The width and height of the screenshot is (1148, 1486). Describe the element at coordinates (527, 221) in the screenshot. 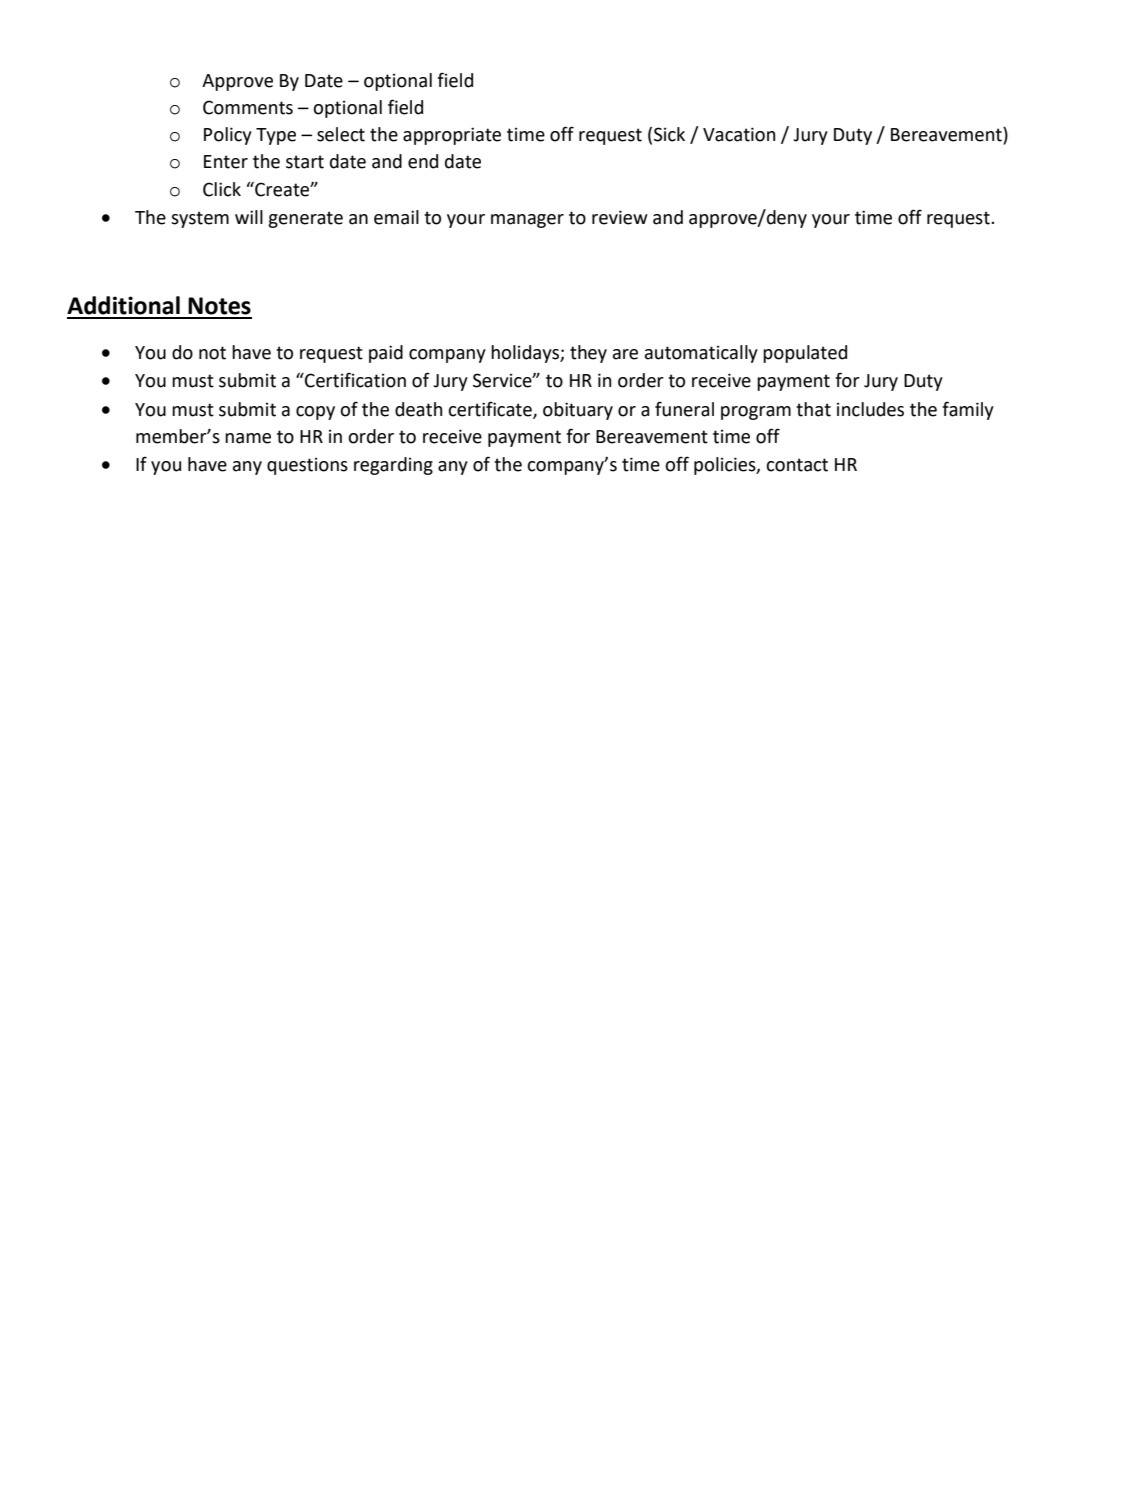

I see `manager` at that location.
